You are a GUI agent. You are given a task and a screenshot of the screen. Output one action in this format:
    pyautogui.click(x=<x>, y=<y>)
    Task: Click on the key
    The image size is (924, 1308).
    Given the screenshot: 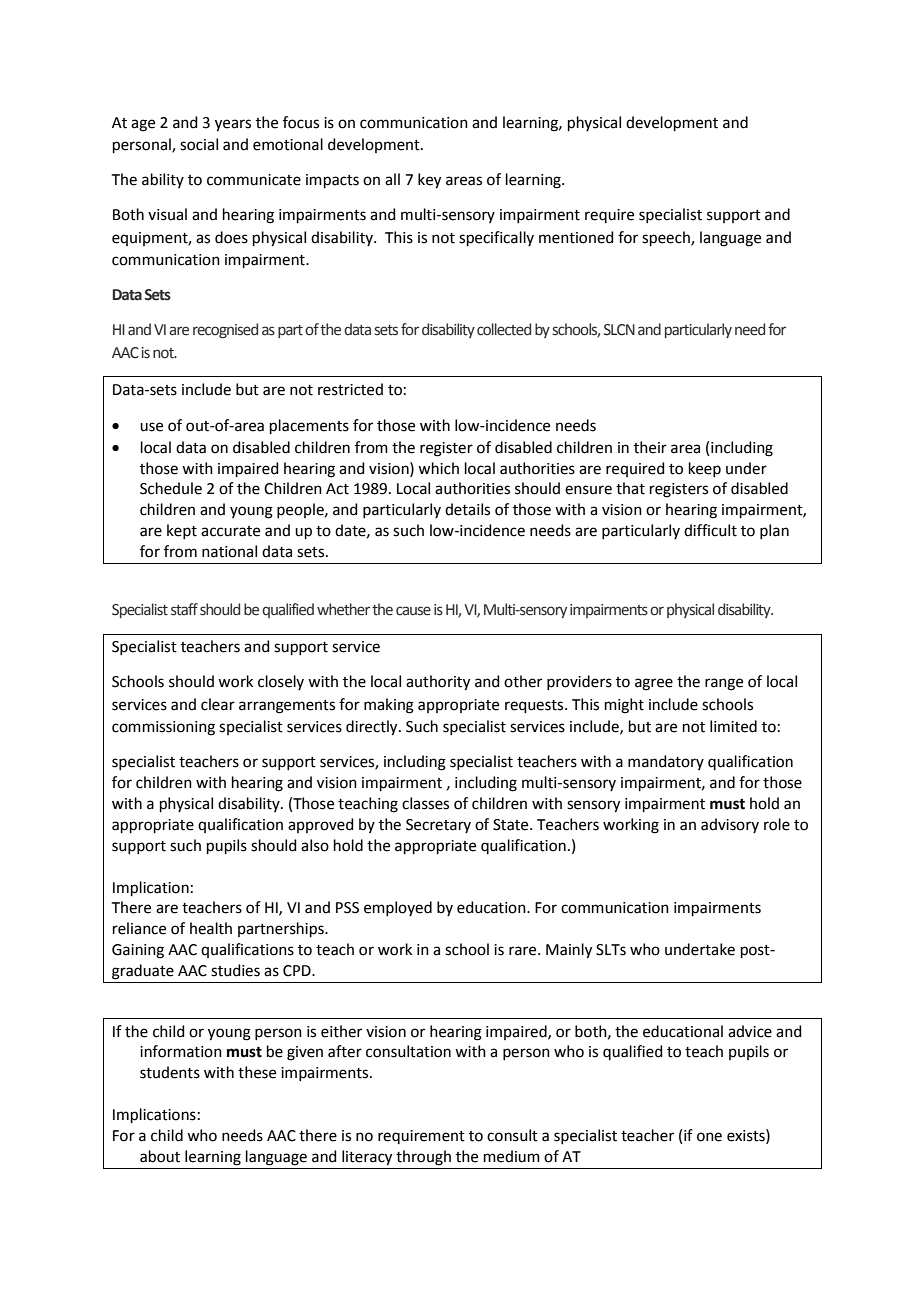 What is the action you would take?
    pyautogui.click(x=429, y=181)
